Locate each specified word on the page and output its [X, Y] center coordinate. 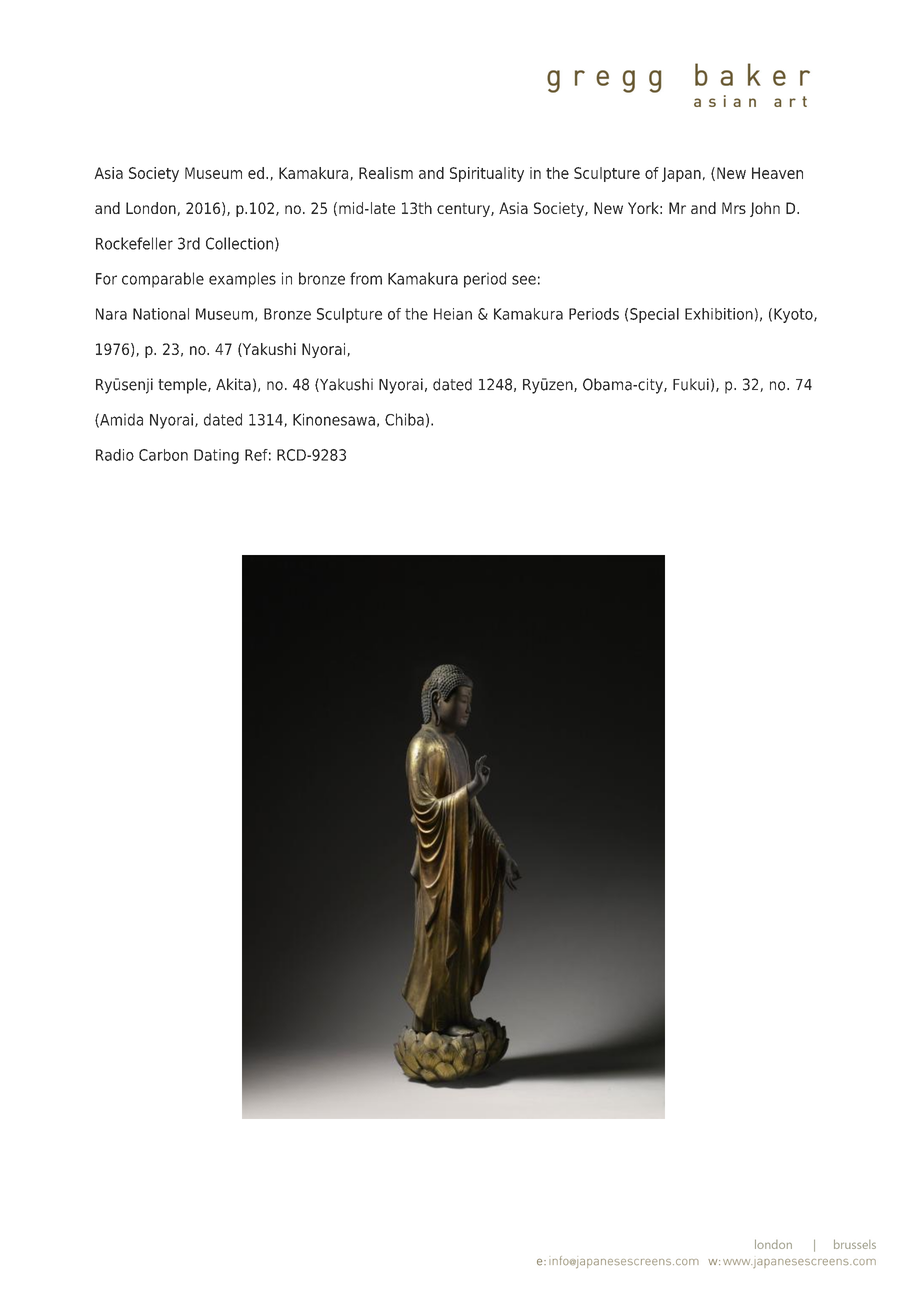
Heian [453, 314]
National [161, 314]
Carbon [163, 455]
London [152, 209]
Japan [681, 174]
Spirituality [487, 174]
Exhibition [719, 314]
